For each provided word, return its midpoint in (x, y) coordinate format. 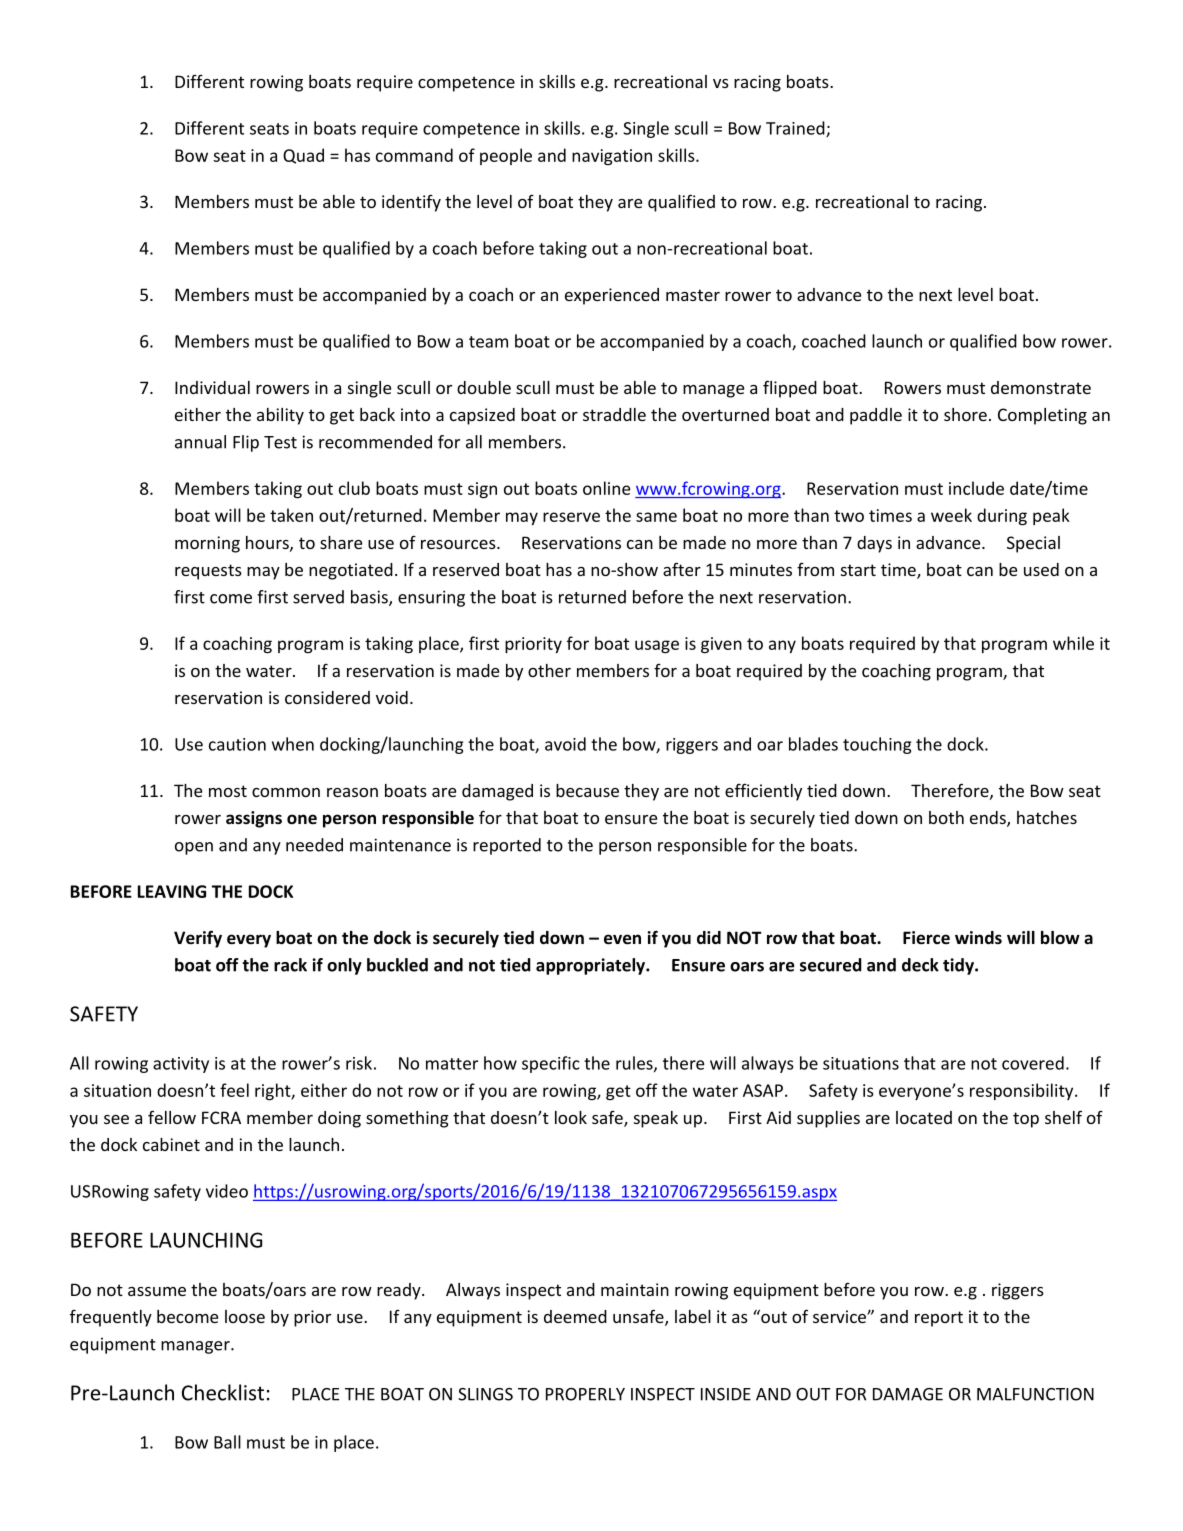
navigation (612, 157)
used (1041, 569)
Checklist (223, 1392)
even (622, 939)
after (682, 569)
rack (290, 965)
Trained (796, 129)
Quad (303, 156)
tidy (959, 966)
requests (208, 572)
